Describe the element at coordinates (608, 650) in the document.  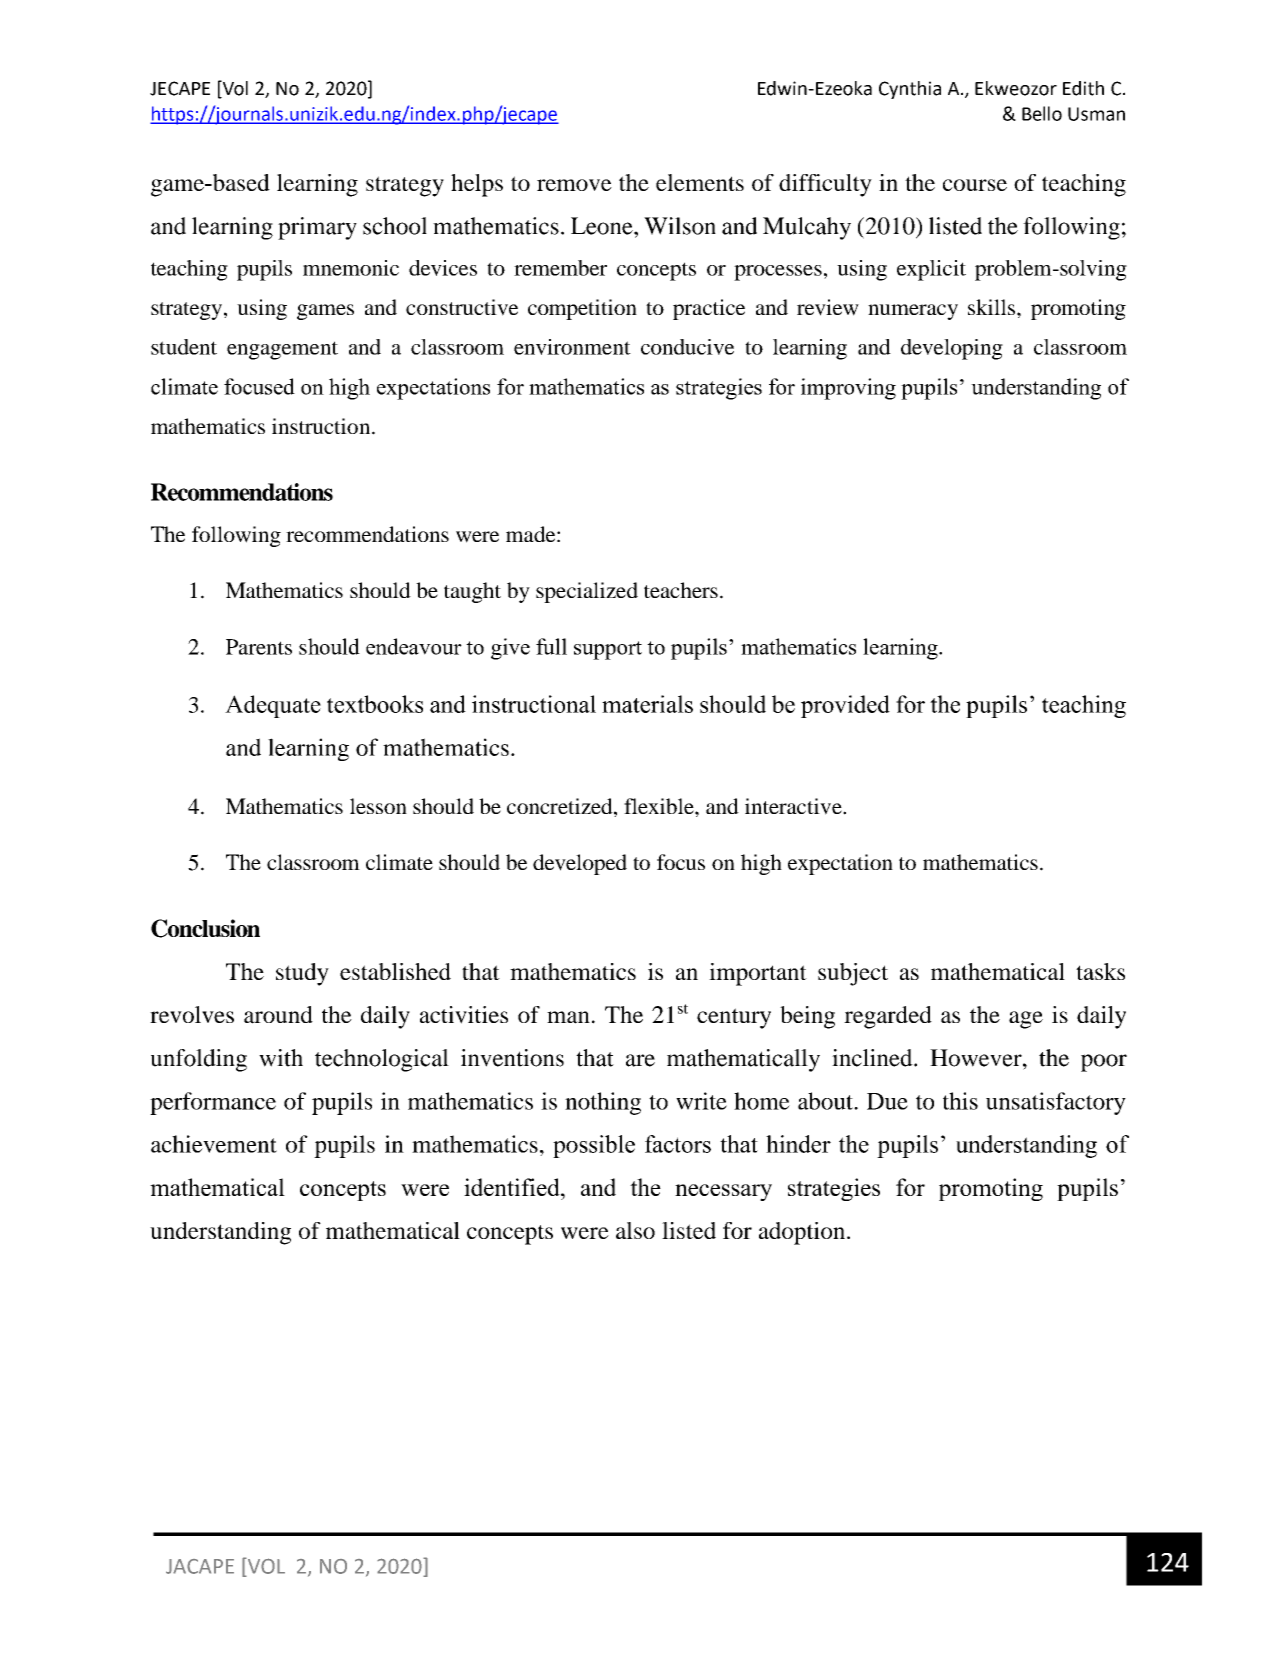
I see `support` at that location.
